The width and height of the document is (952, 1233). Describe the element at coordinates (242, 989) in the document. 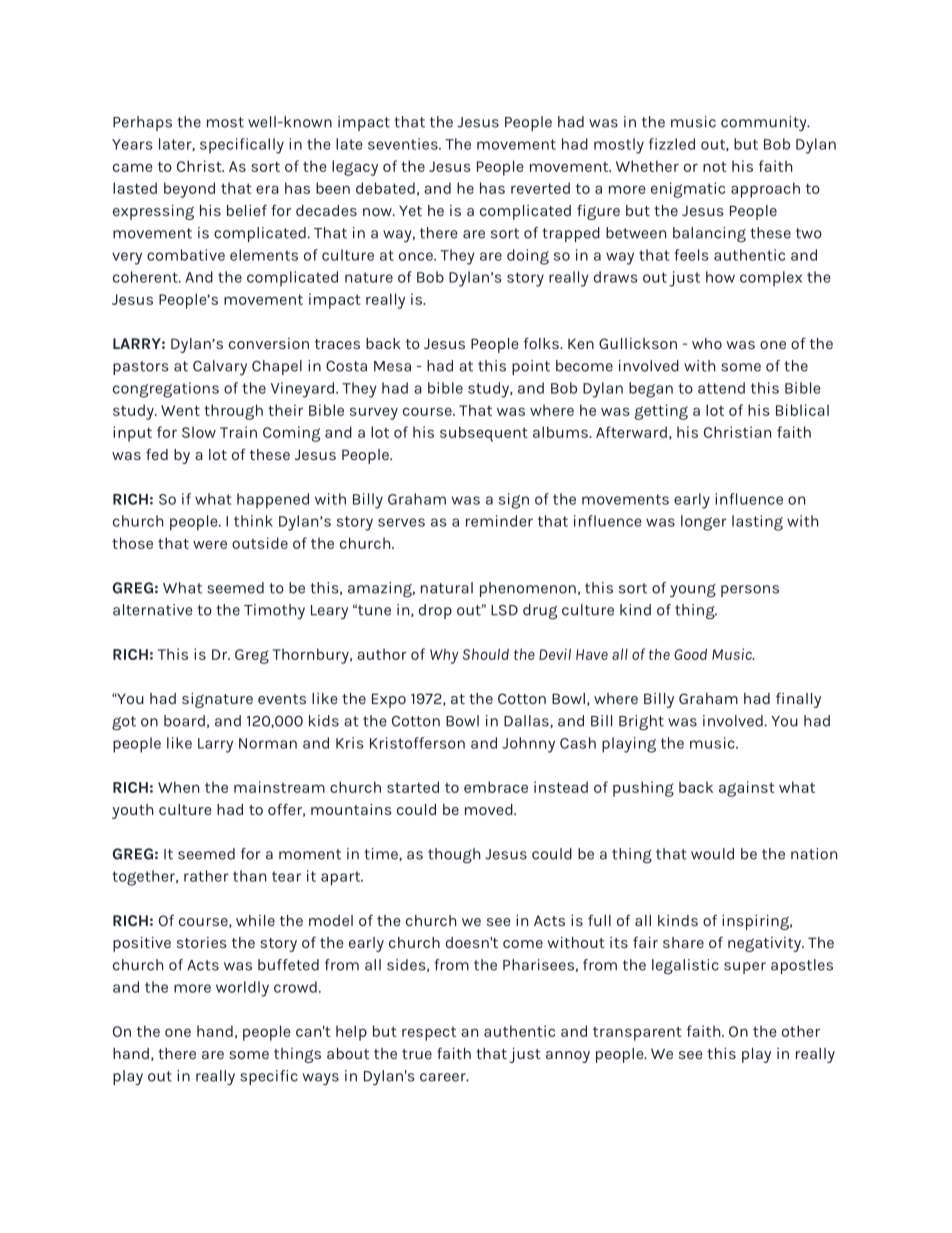

I see `worldly` at that location.
